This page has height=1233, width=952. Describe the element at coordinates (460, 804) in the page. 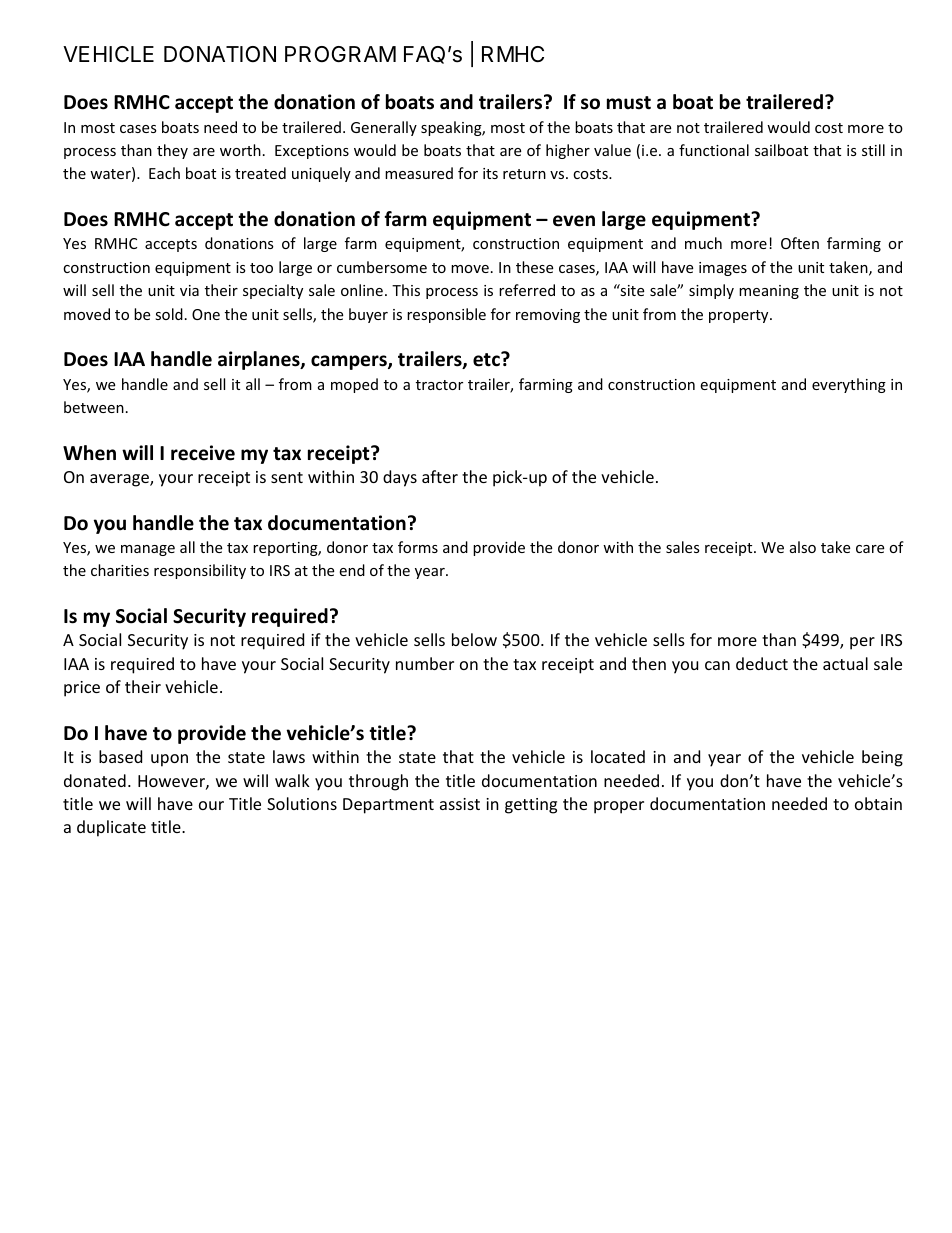

I see `assist` at that location.
